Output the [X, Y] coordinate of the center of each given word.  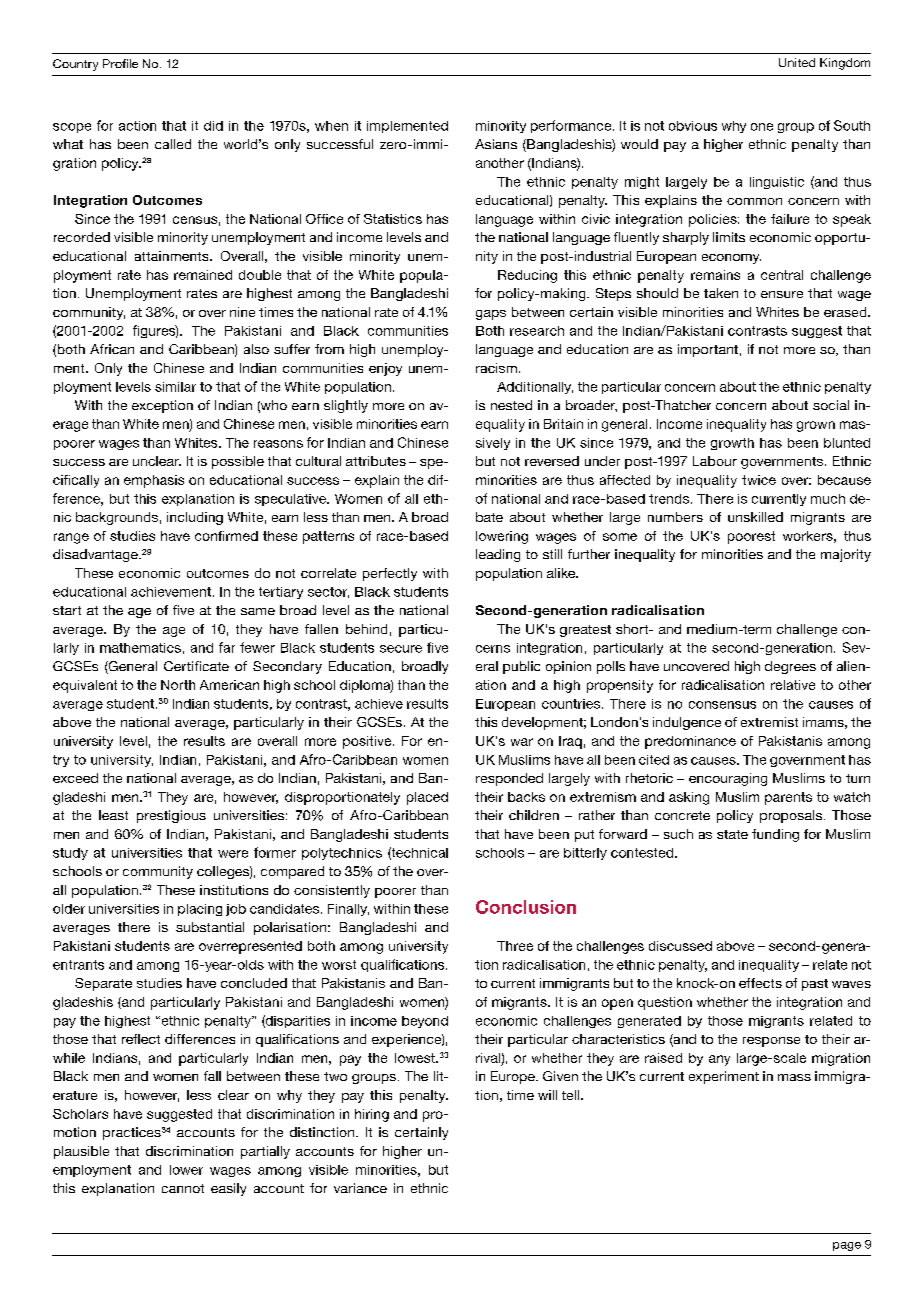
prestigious [171, 816]
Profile [120, 63]
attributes [376, 461]
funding [775, 835]
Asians [496, 144]
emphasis [154, 481]
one [762, 127]
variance [360, 1188]
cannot [183, 1188]
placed [427, 798]
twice [759, 480]
